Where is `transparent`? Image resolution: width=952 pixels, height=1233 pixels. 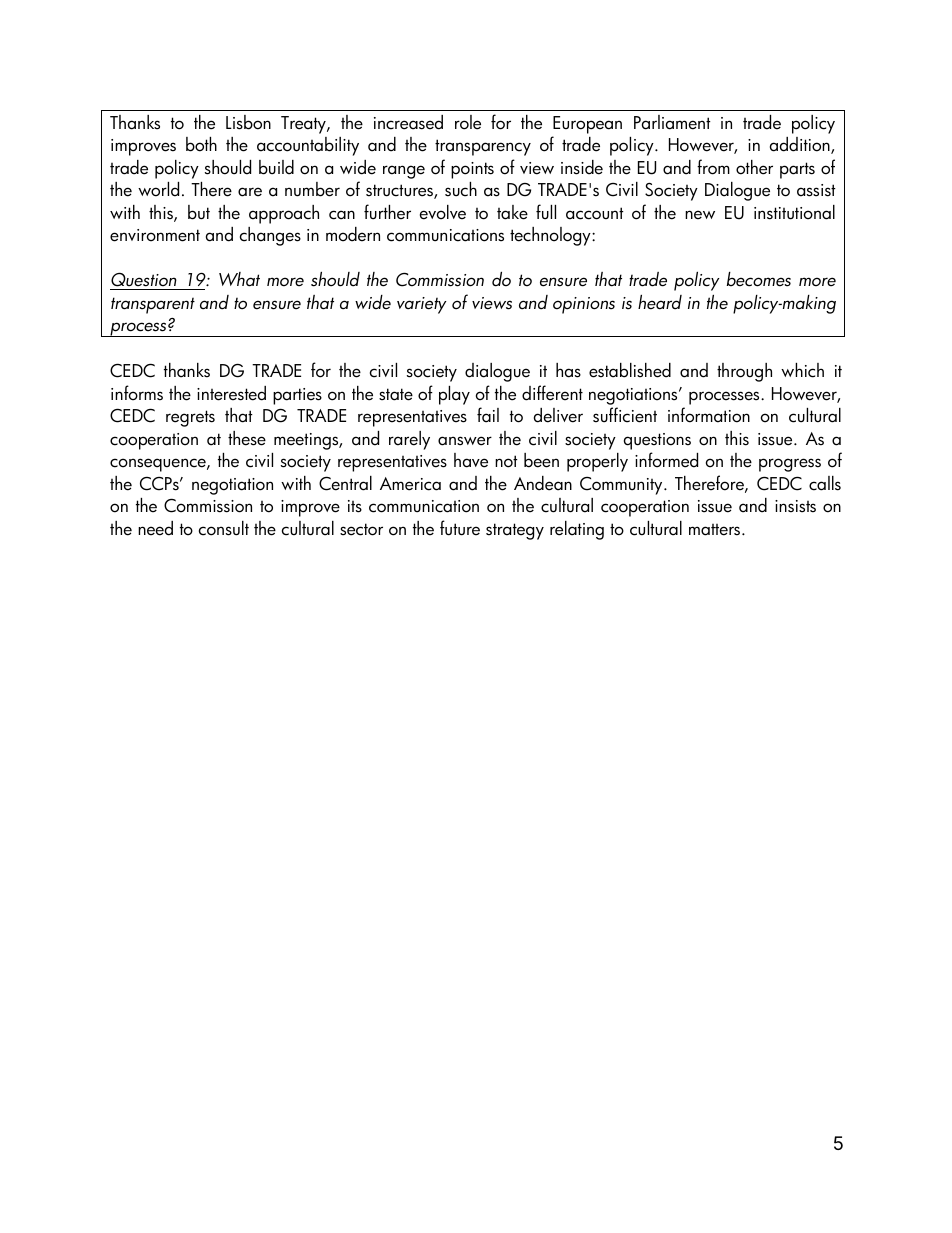
transparent is located at coordinates (153, 305).
